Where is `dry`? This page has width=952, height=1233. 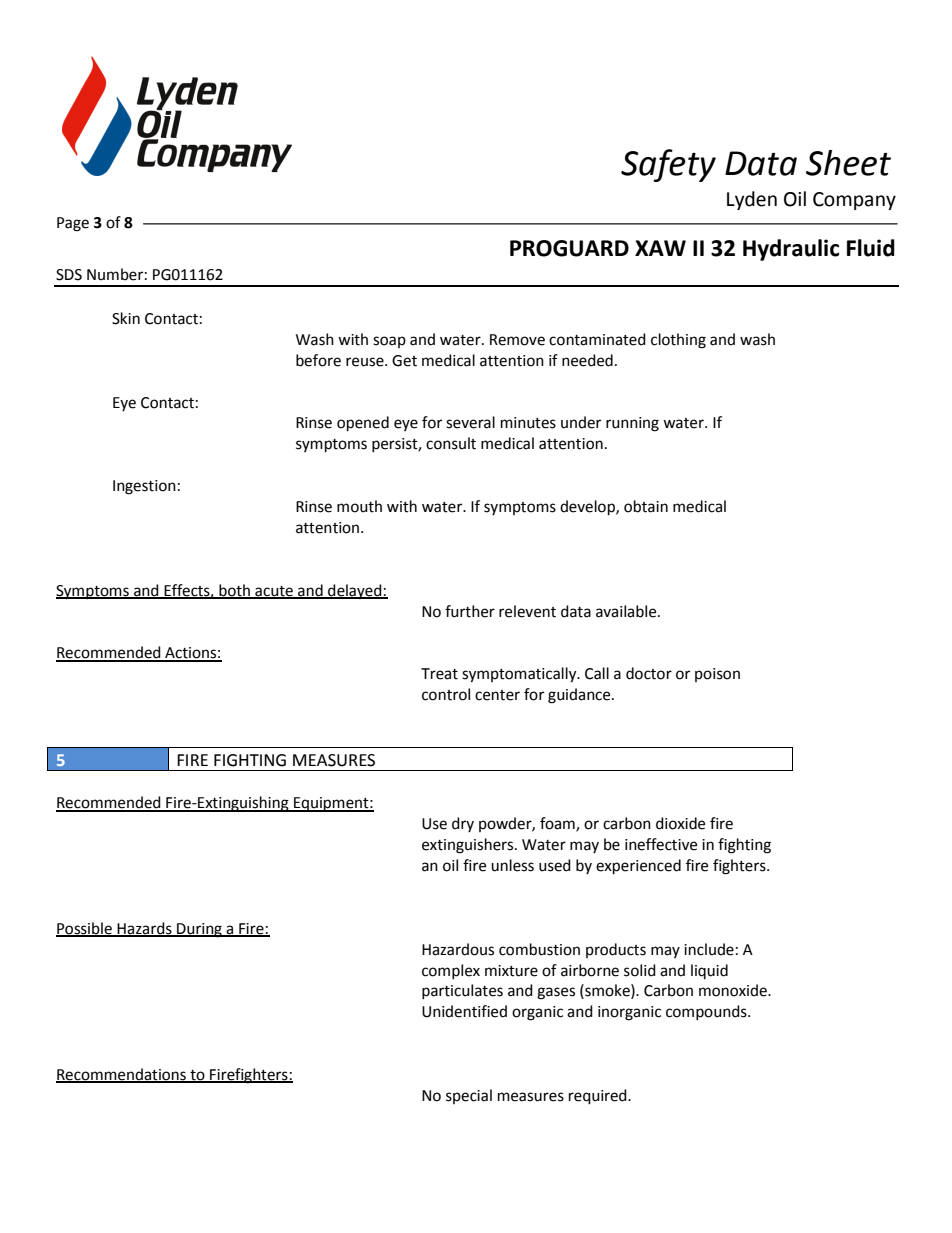 dry is located at coordinates (463, 824).
